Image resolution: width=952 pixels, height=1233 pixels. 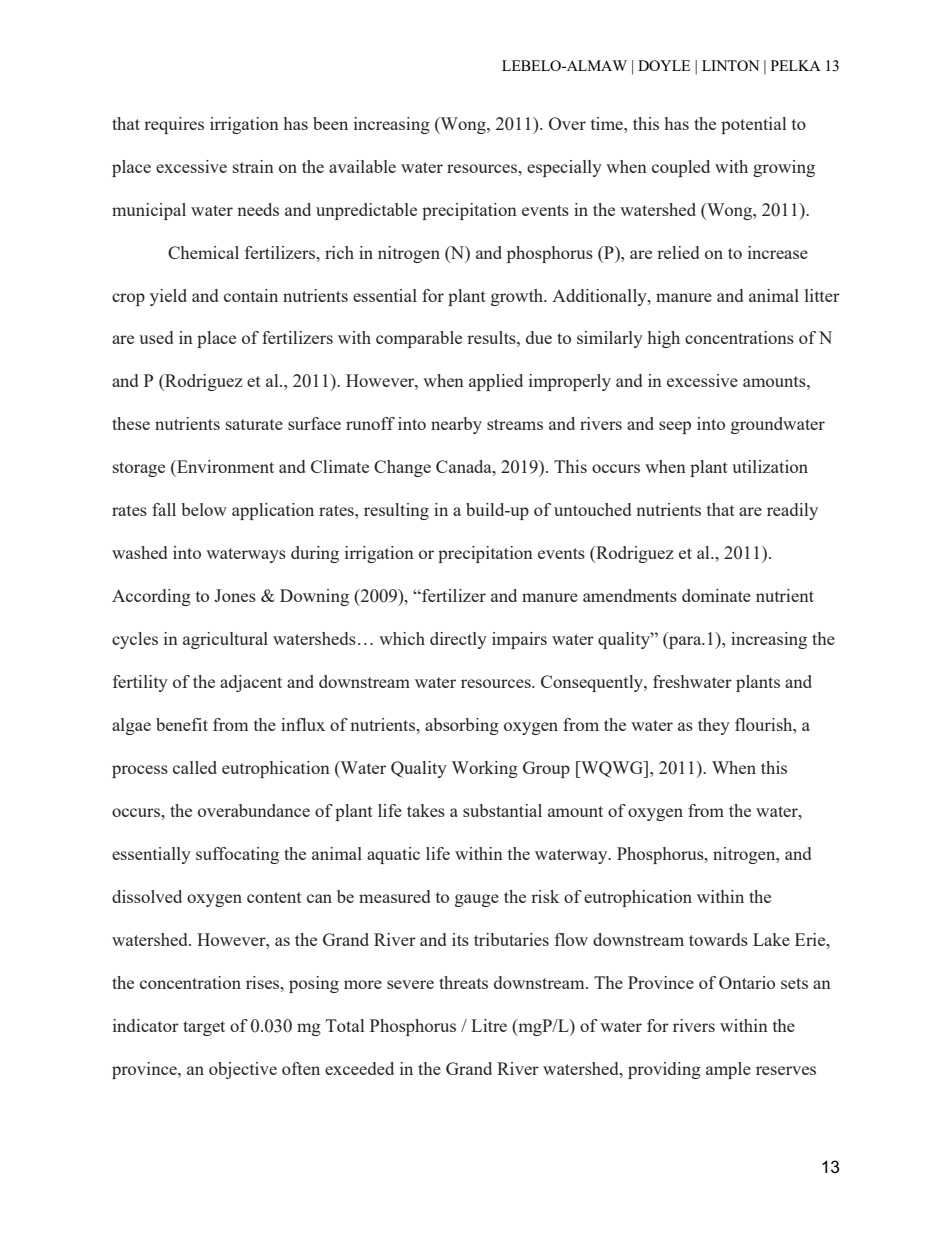 What do you see at coordinates (458, 640) in the document?
I see `directly` at bounding box center [458, 640].
